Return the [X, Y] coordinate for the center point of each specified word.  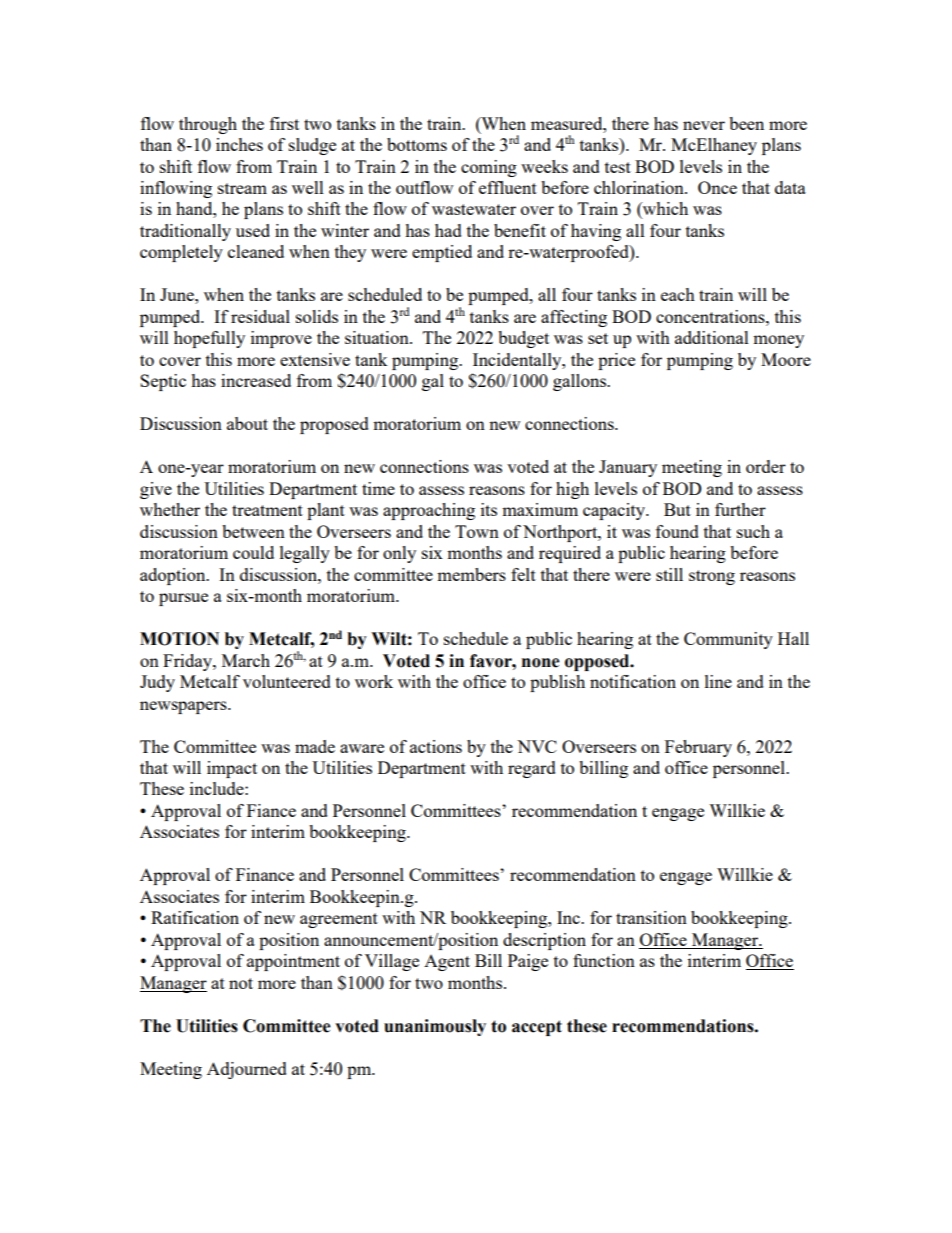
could [253, 552]
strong [712, 577]
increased [256, 380]
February [698, 748]
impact [232, 769]
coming [489, 168]
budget [523, 339]
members [471, 574]
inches [239, 144]
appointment [293, 962]
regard [532, 769]
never [704, 125]
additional [712, 337]
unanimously [435, 1027]
